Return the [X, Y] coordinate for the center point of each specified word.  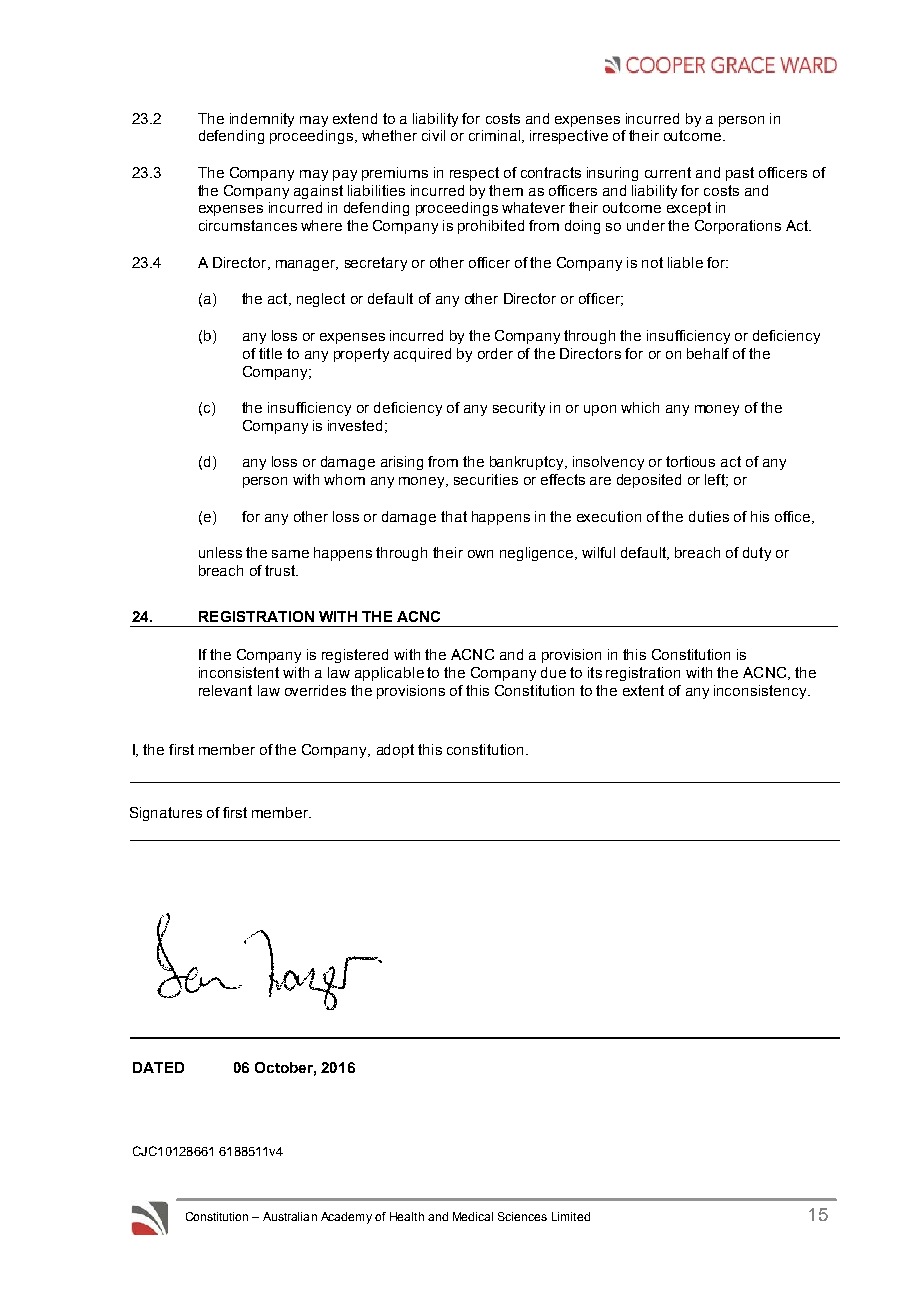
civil [433, 135]
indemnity [262, 120]
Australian [290, 1216]
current [668, 172]
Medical [473, 1216]
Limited [571, 1216]
